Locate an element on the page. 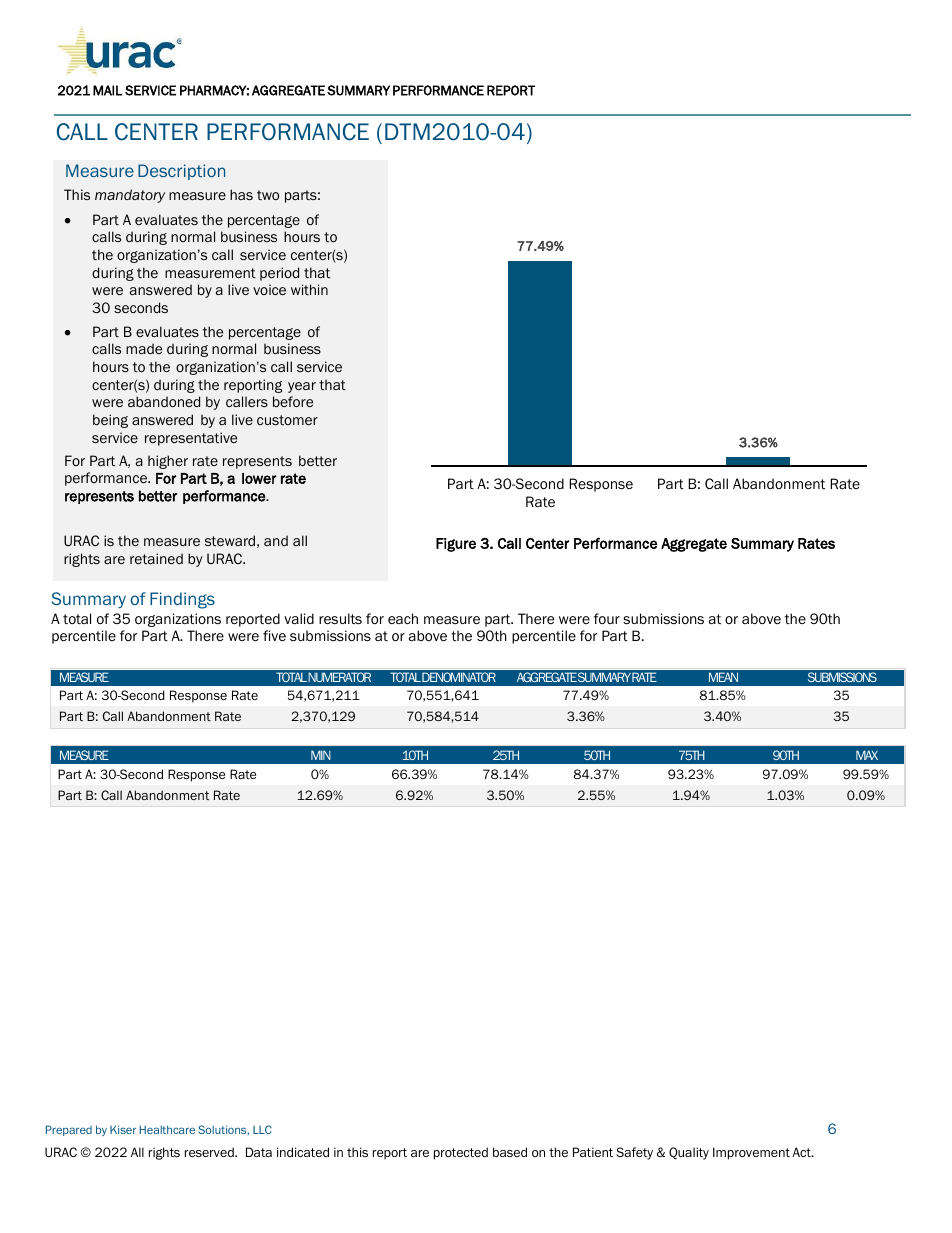  Healthcare is located at coordinates (167, 1129).
